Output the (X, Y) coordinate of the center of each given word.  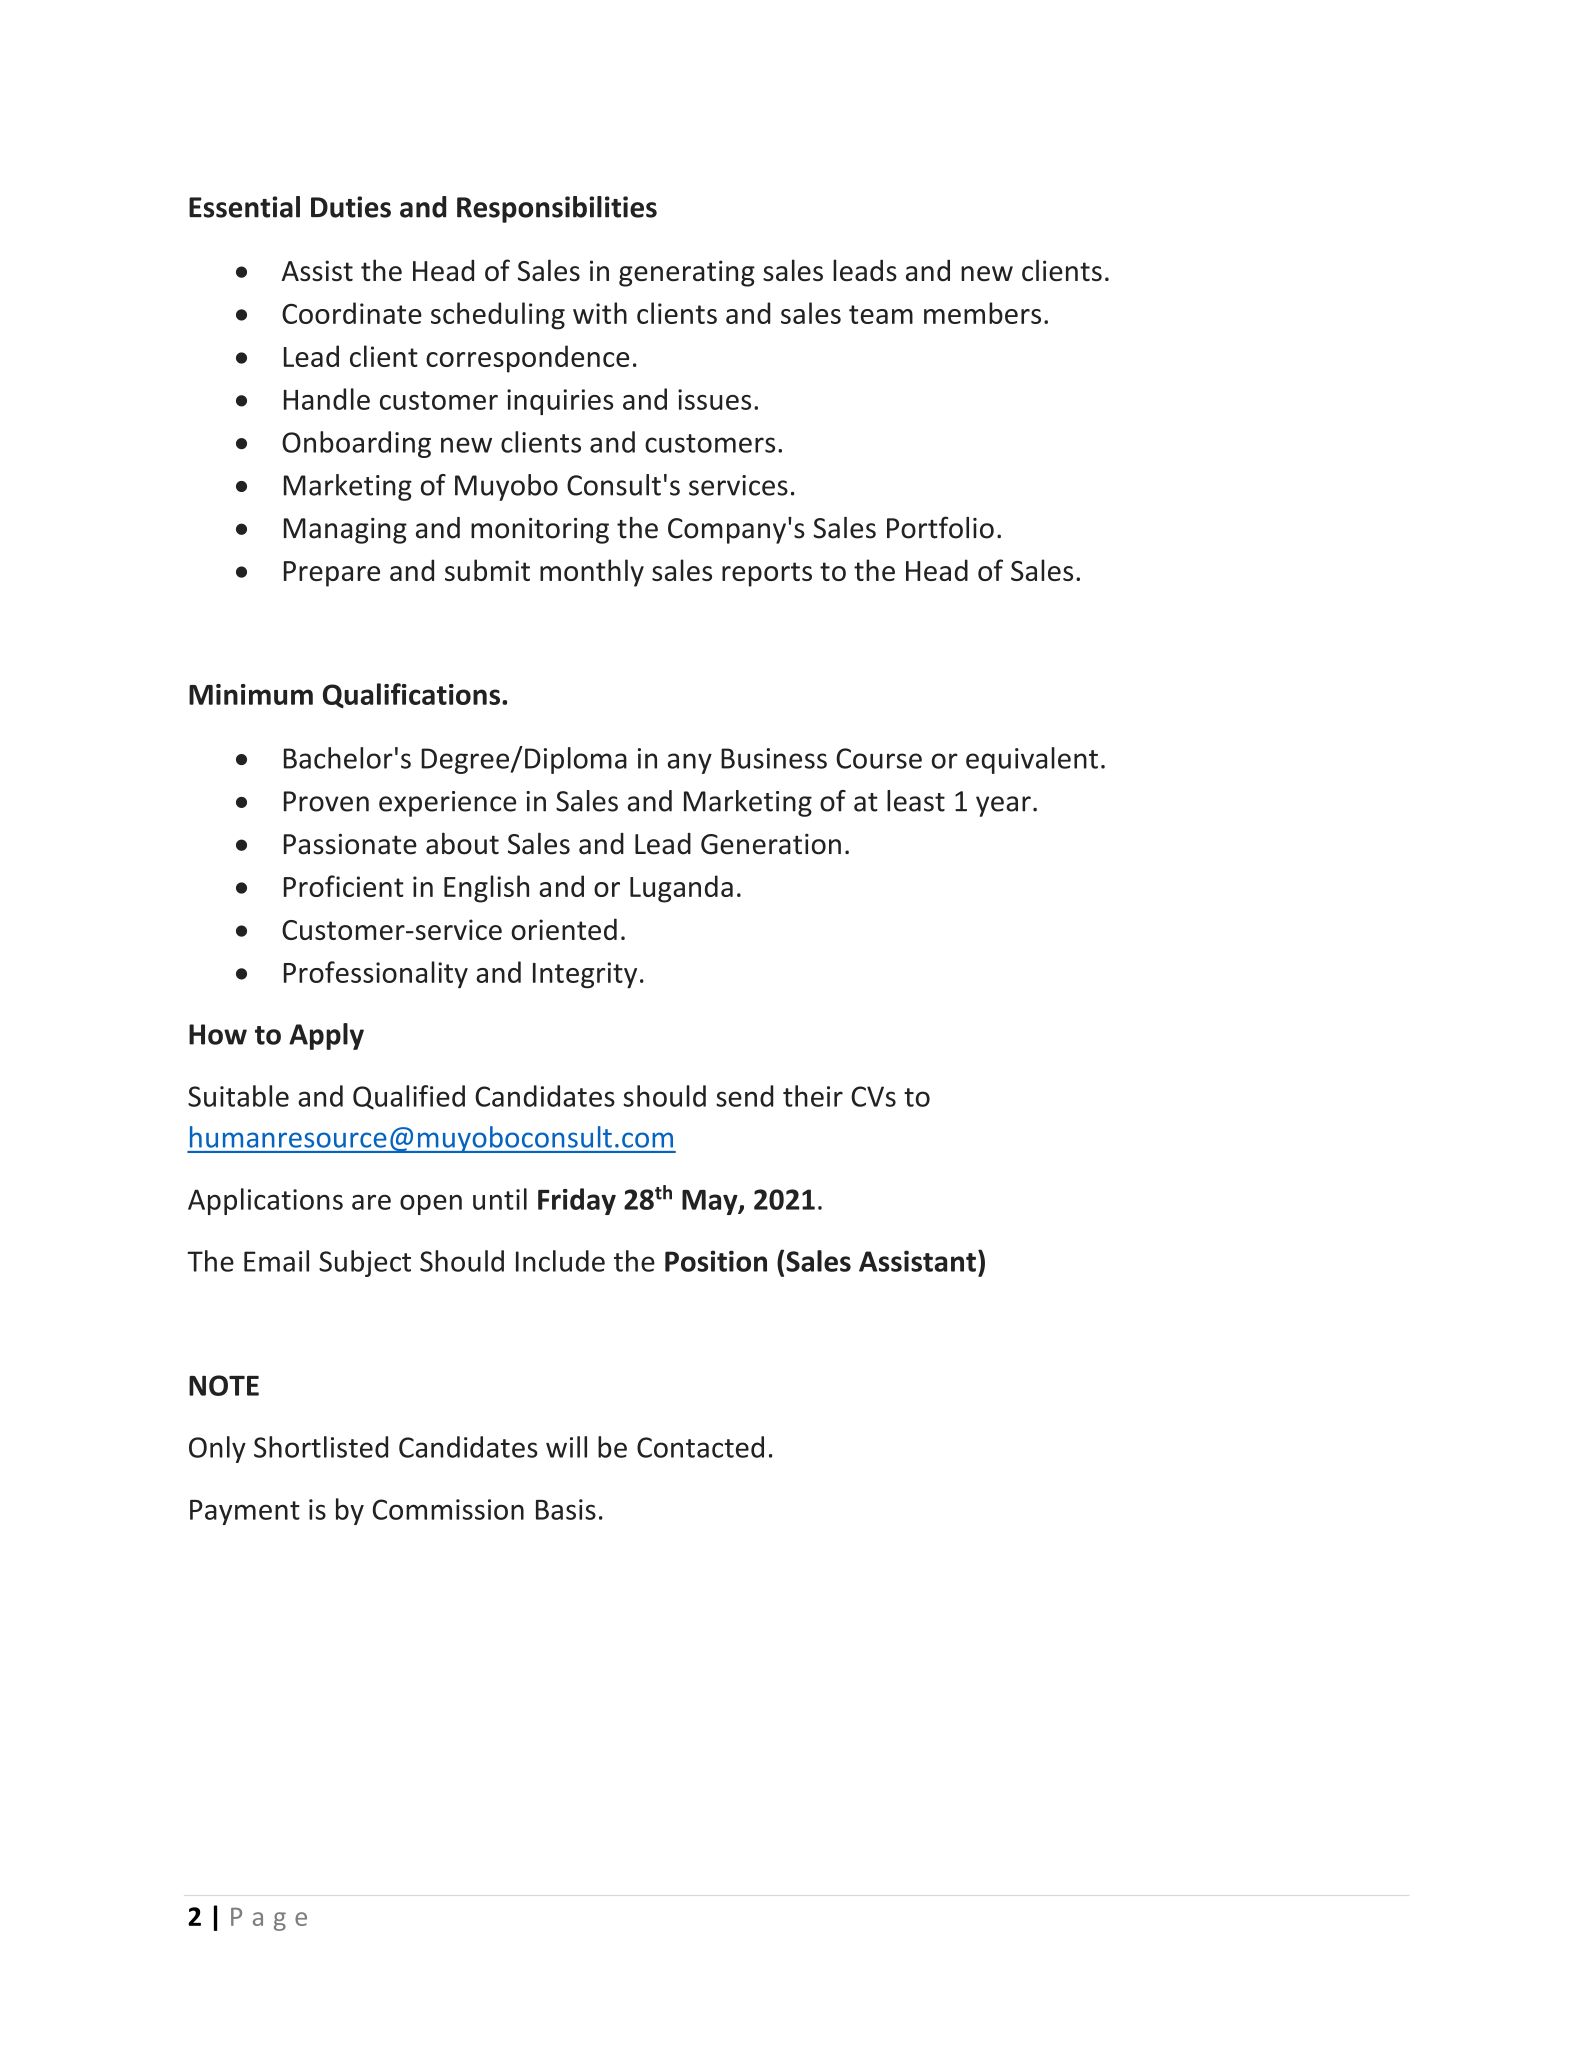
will (566, 1447)
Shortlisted (321, 1447)
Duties (351, 207)
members (982, 313)
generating (687, 273)
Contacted (700, 1447)
